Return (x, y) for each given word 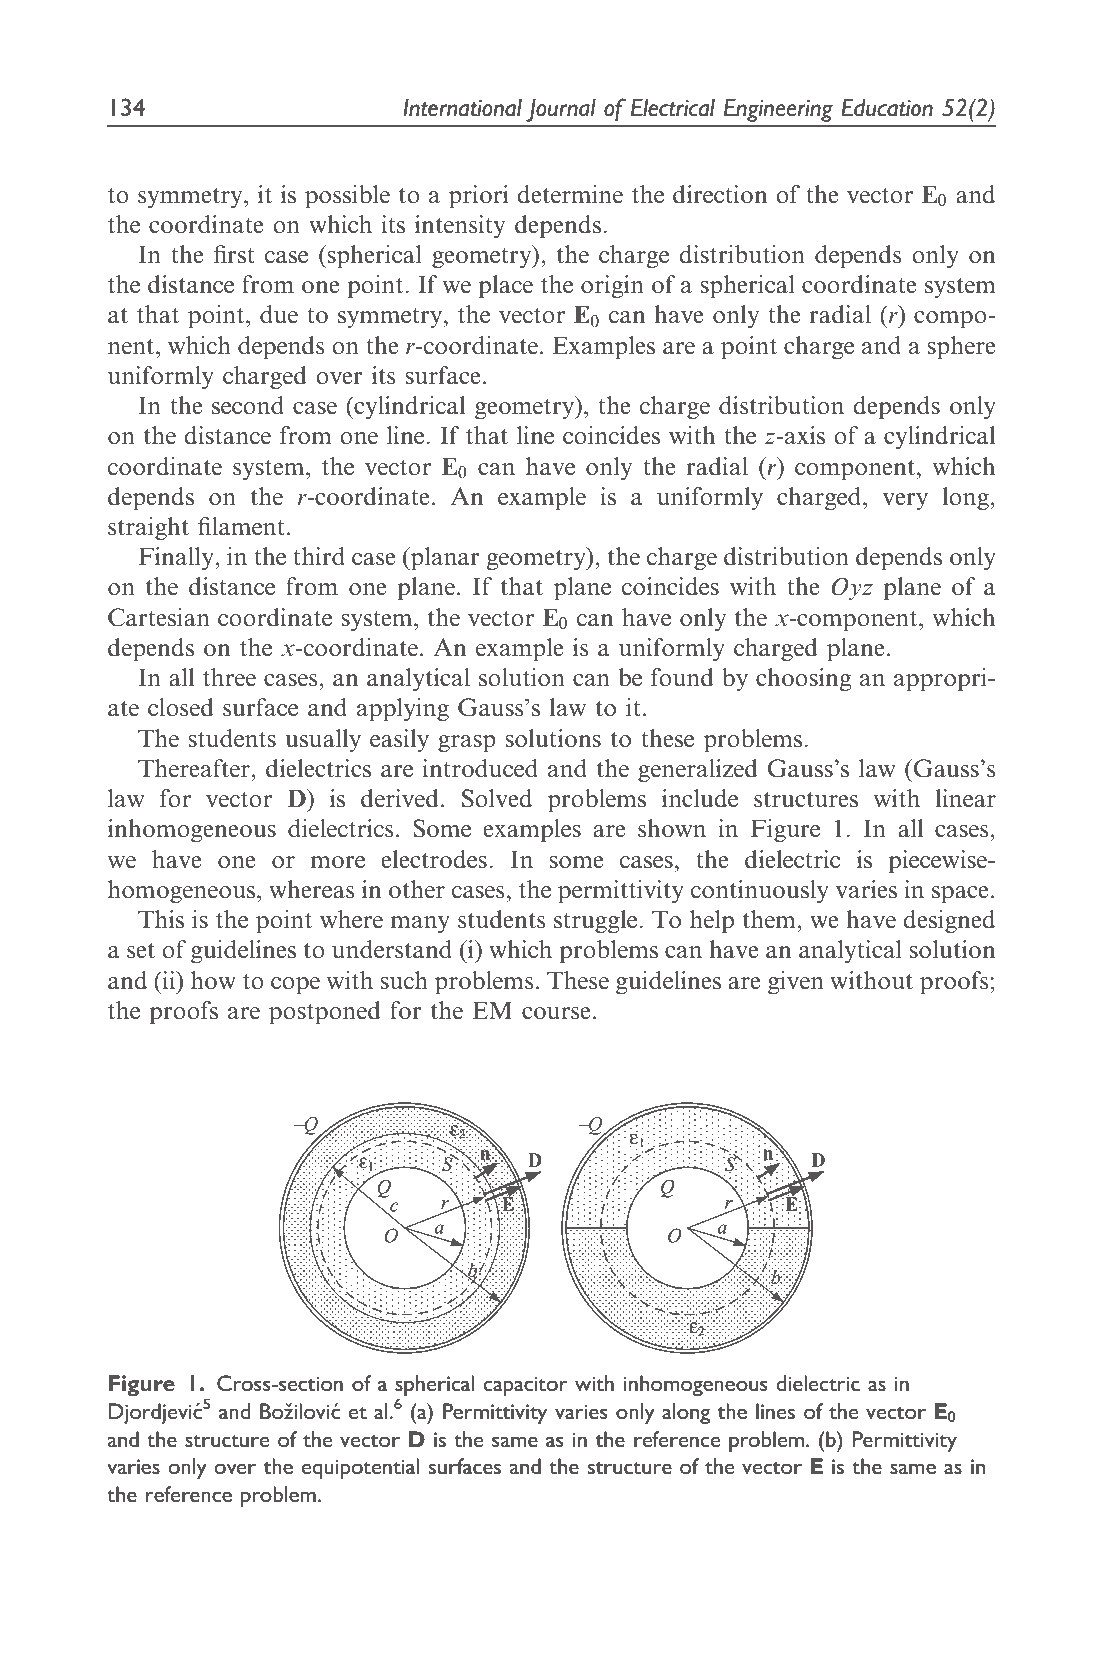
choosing (803, 680)
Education (887, 108)
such (404, 980)
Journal (561, 110)
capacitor (526, 1386)
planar (444, 559)
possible (347, 197)
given (796, 983)
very (905, 501)
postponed (325, 1013)
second (248, 405)
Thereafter (195, 768)
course (556, 1013)
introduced (480, 768)
